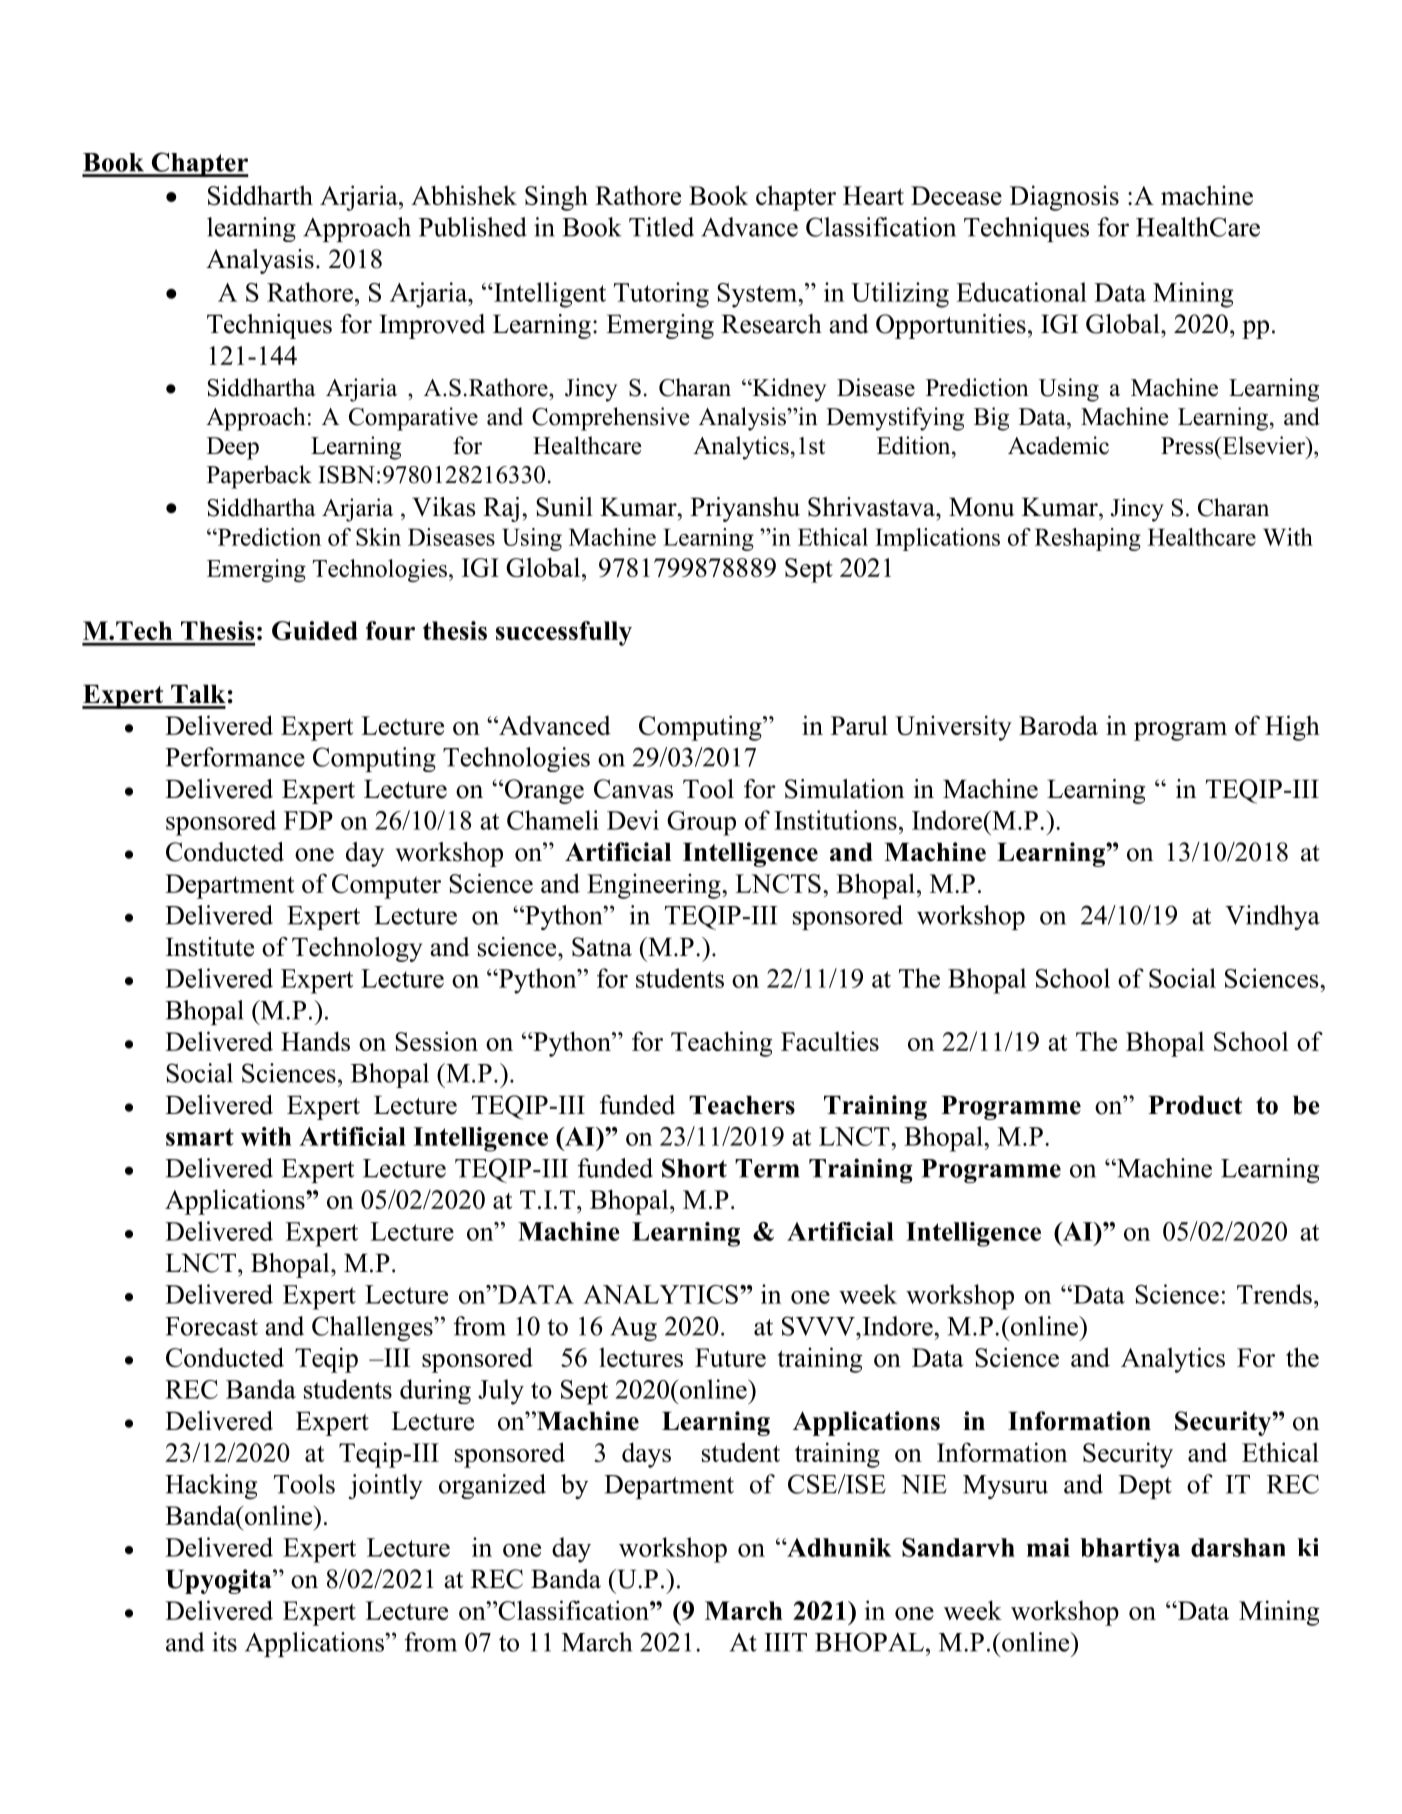 The height and width of the screenshot is (1814, 1402). What do you see at coordinates (730, 1357) in the screenshot?
I see `Future` at bounding box center [730, 1357].
